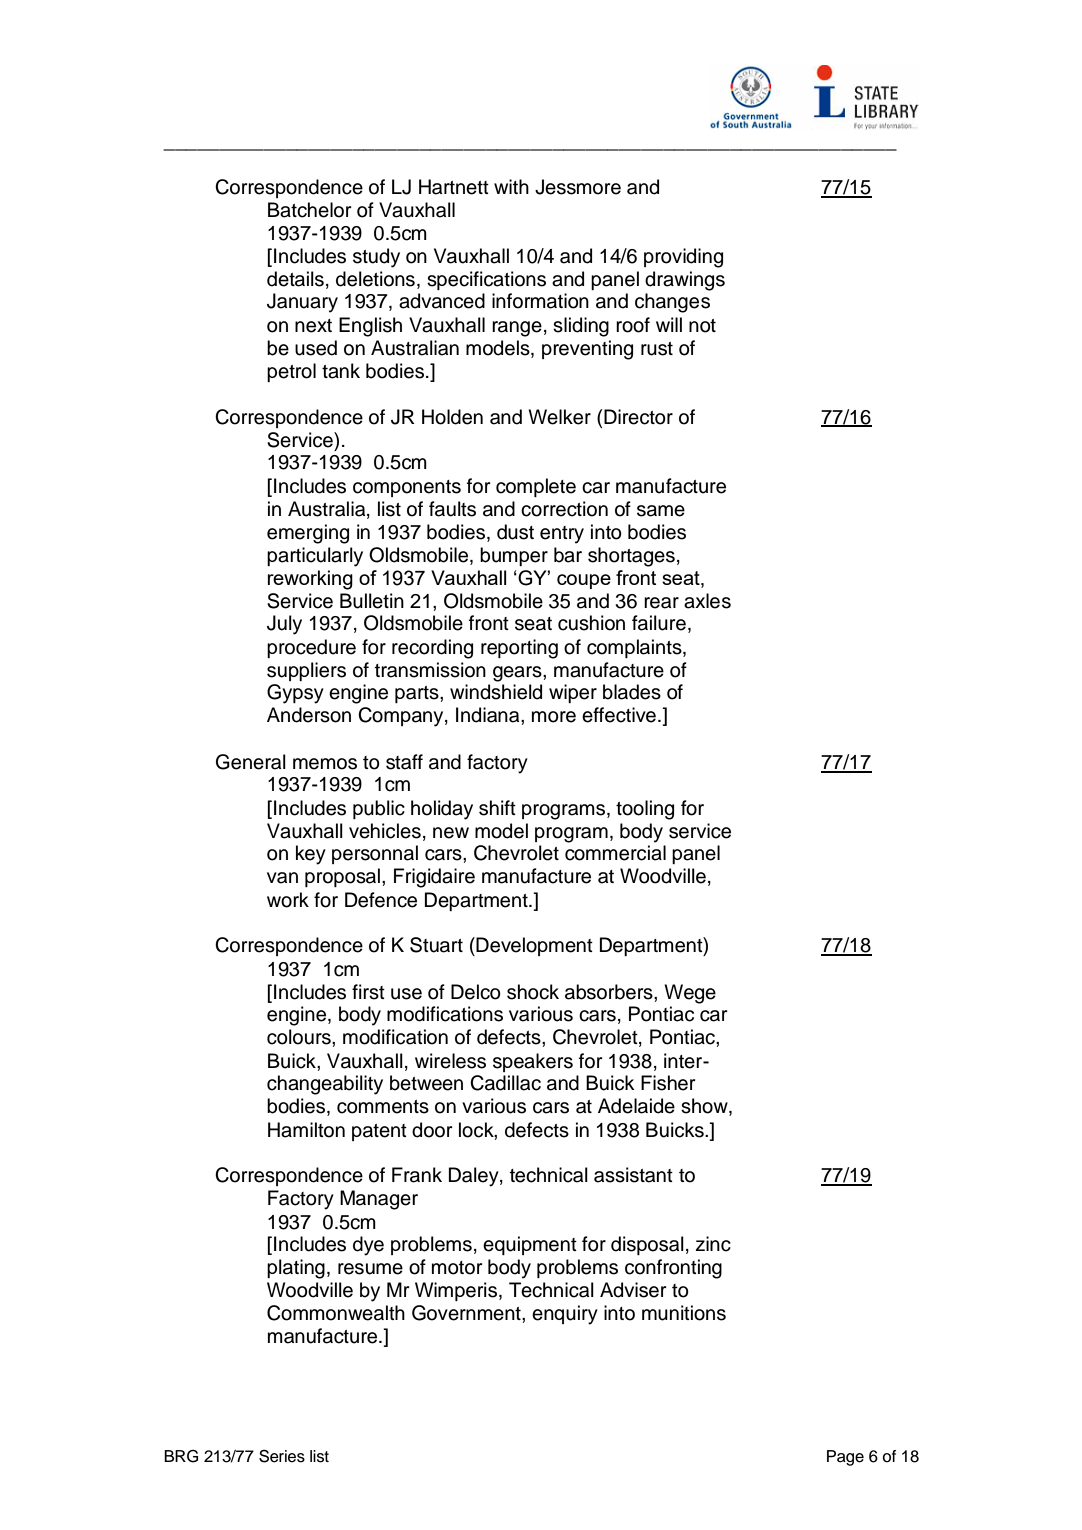 The width and height of the screenshot is (1082, 1530). What do you see at coordinates (562, 535) in the screenshot?
I see `entry` at bounding box center [562, 535].
